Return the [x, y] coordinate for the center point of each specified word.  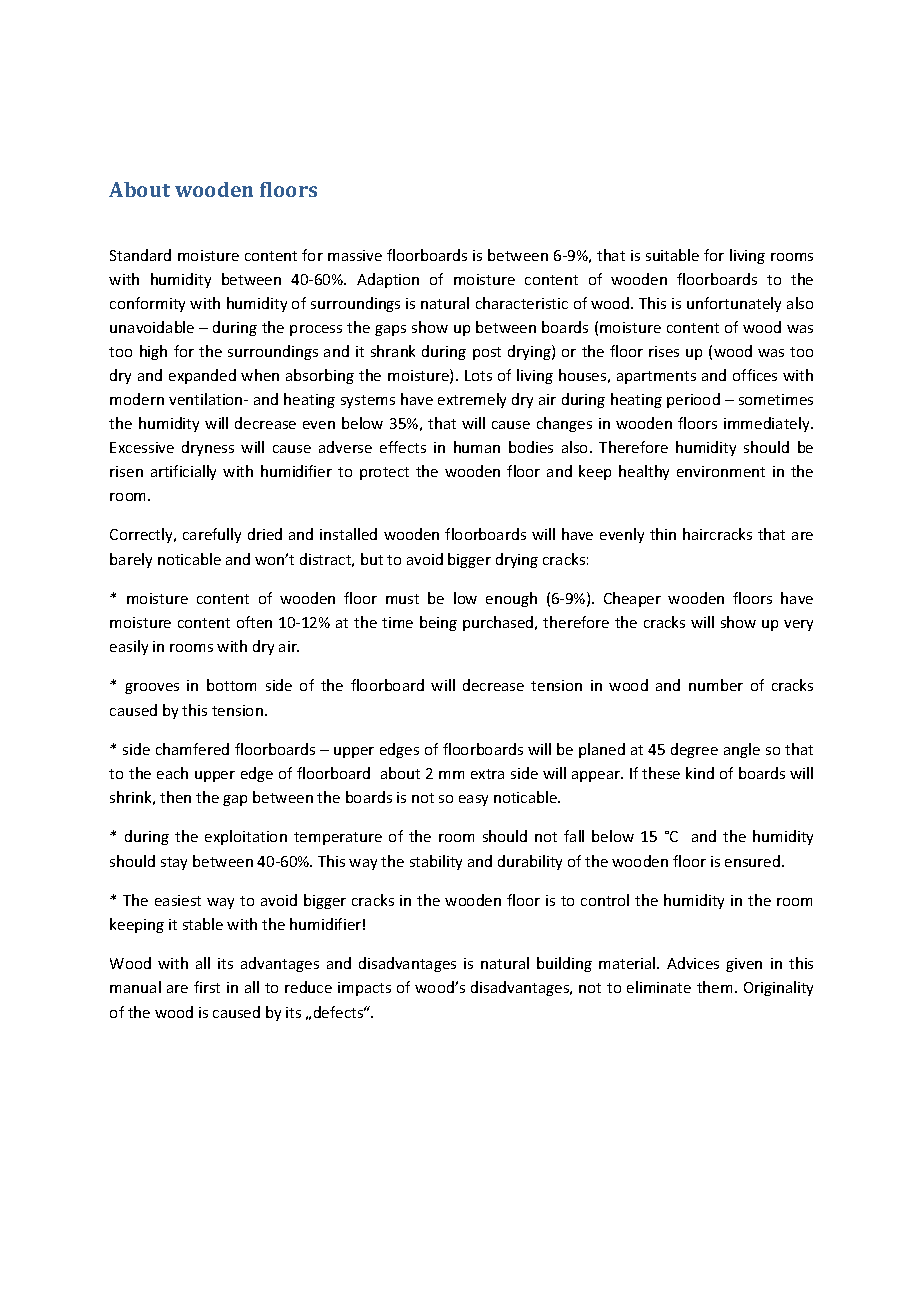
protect [384, 473]
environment [721, 471]
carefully [212, 535]
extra [487, 774]
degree [694, 750]
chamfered [192, 749]
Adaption [388, 280]
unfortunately [734, 304]
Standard [140, 255]
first [207, 987]
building [564, 964]
